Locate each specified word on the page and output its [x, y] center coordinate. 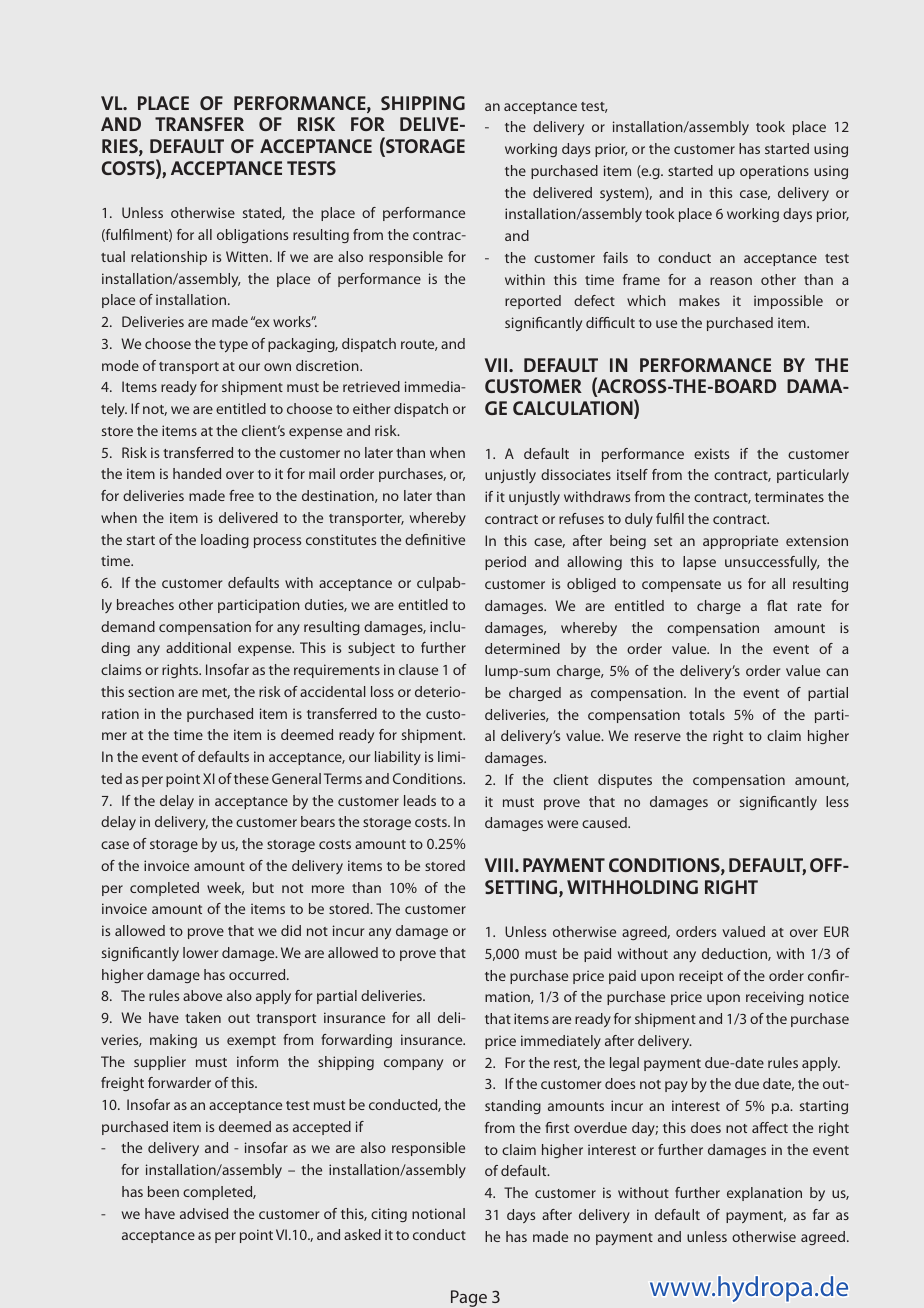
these [251, 778]
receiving [775, 998]
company [413, 1065]
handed [197, 473]
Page [469, 1298]
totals [707, 714]
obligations [252, 236]
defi [417, 539]
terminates [789, 496]
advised [204, 1213]
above [202, 995]
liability [398, 758]
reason [731, 281]
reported [533, 302]
